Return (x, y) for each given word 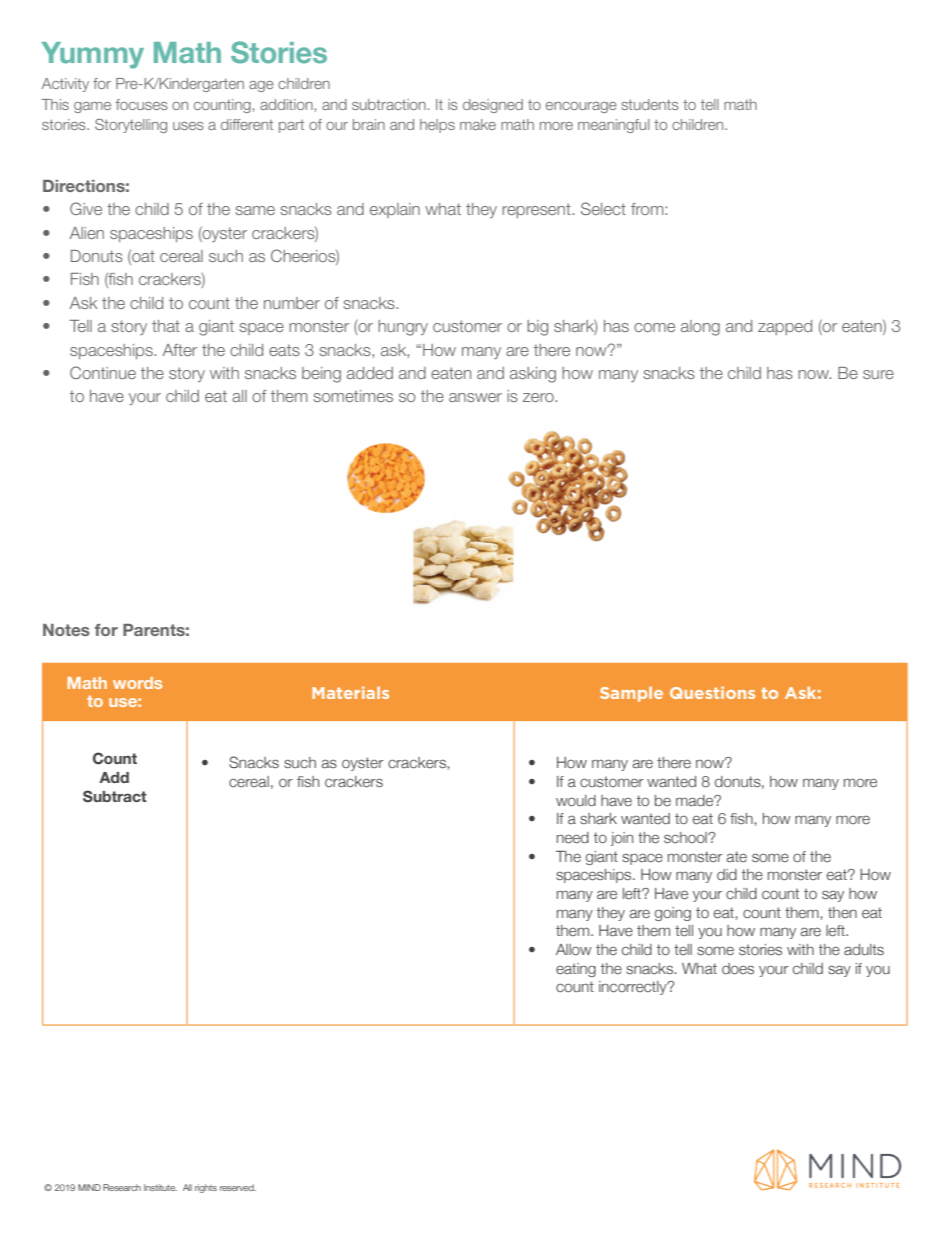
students (650, 104)
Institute (160, 1187)
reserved (238, 1187)
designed (493, 106)
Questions (712, 692)
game (92, 107)
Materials (350, 692)
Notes (66, 630)
